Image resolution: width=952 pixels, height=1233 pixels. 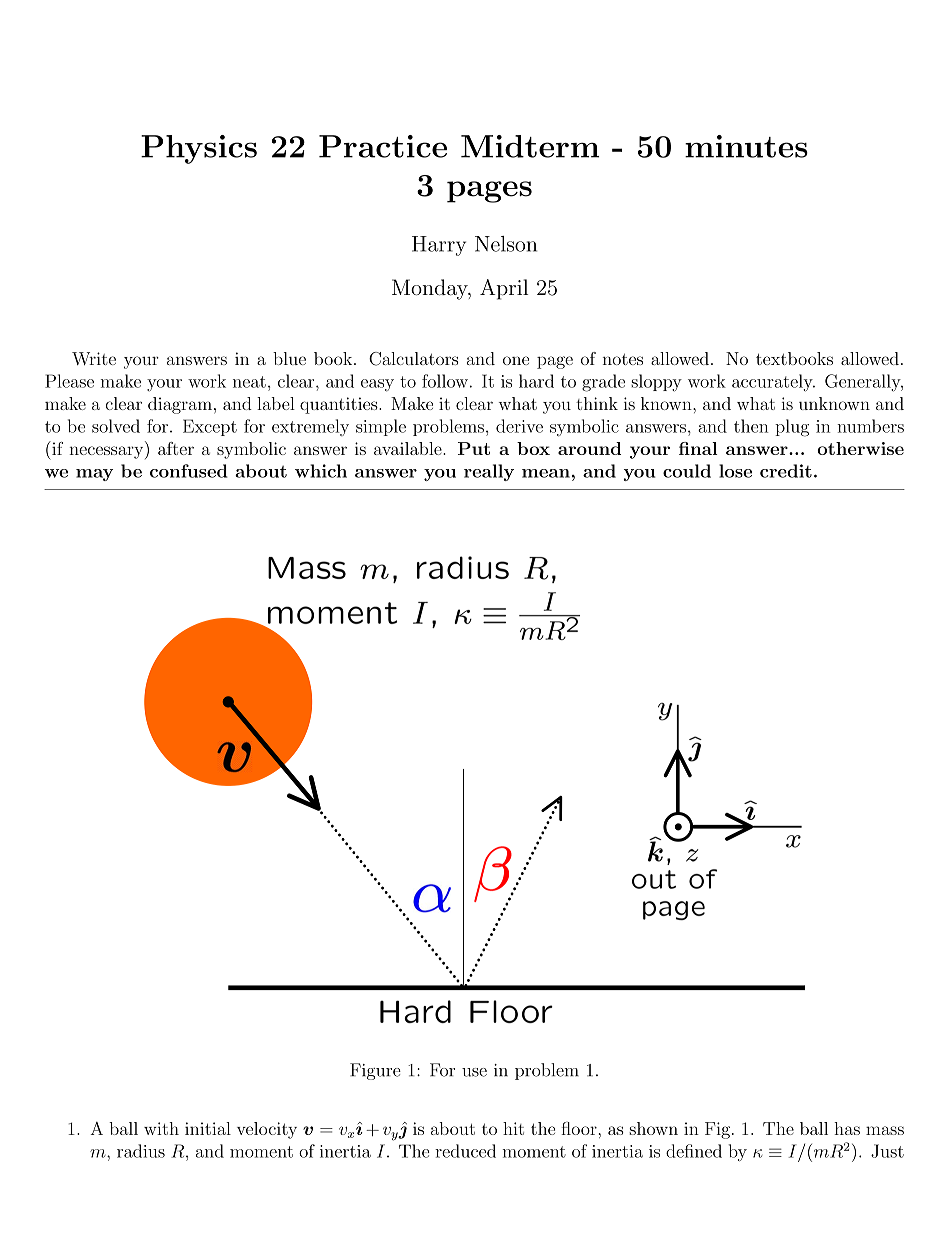 I want to click on has, so click(x=847, y=1128).
